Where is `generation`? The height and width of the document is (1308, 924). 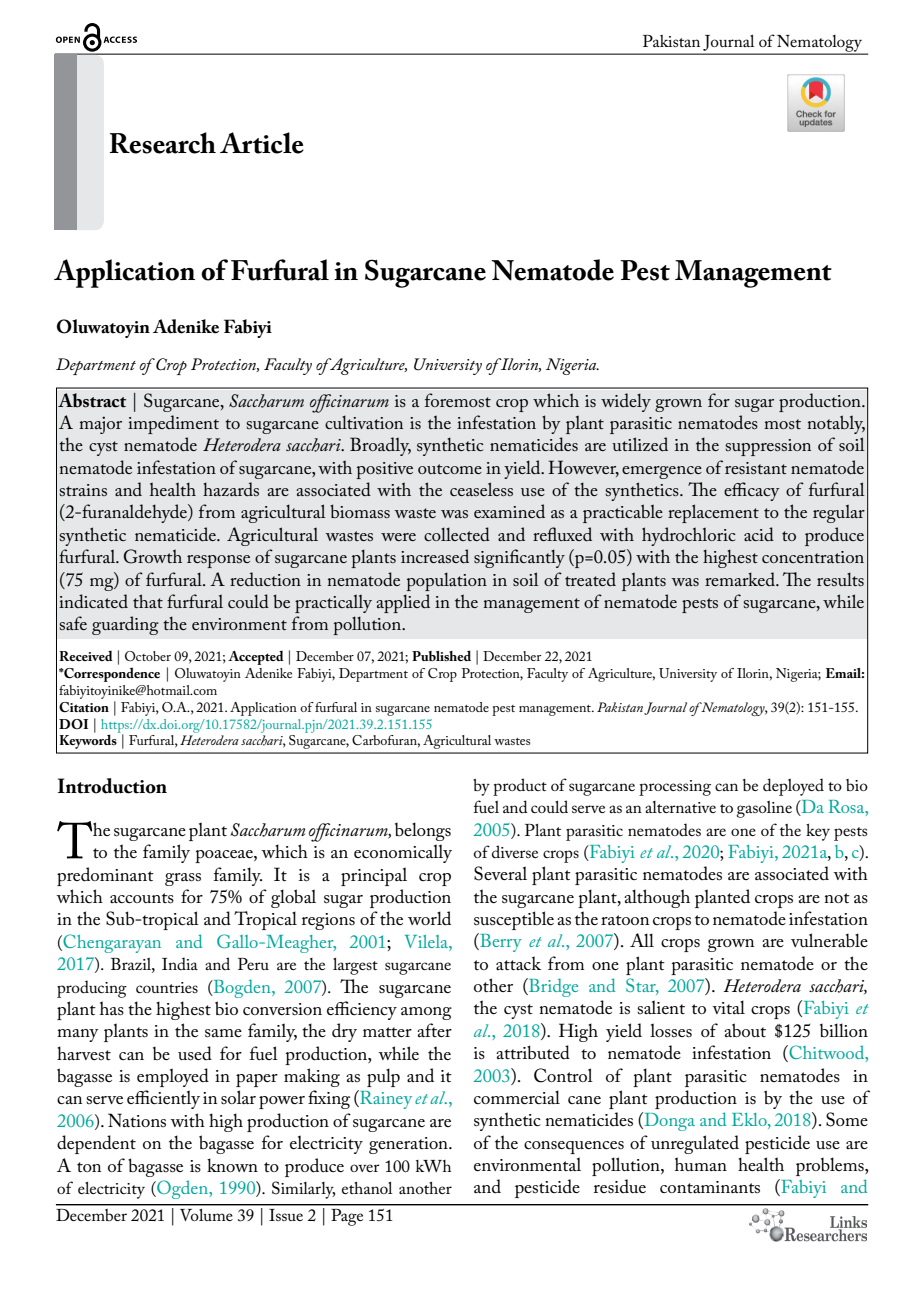 generation is located at coordinates (409, 1145).
